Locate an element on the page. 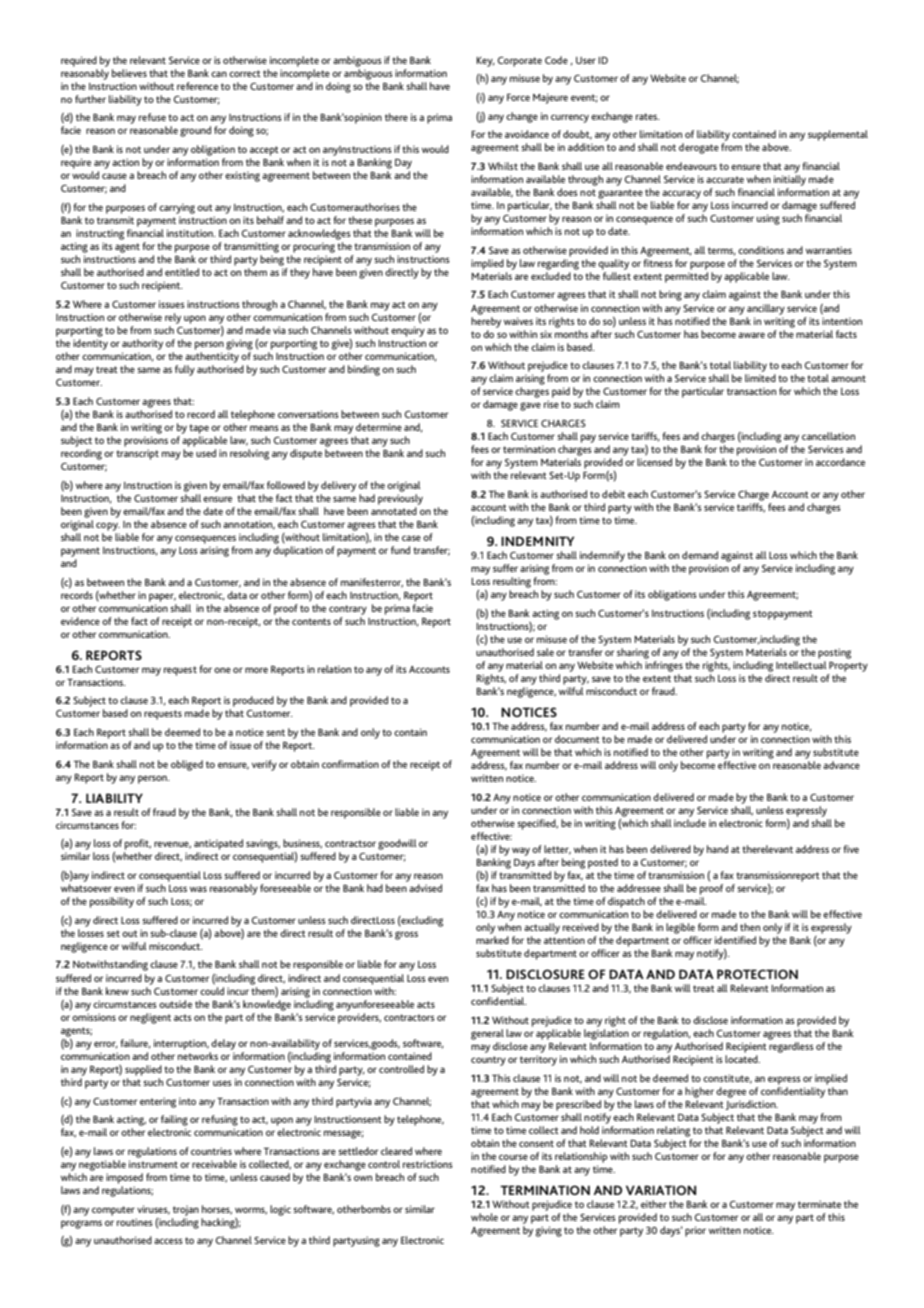  trojan is located at coordinates (186, 1210).
